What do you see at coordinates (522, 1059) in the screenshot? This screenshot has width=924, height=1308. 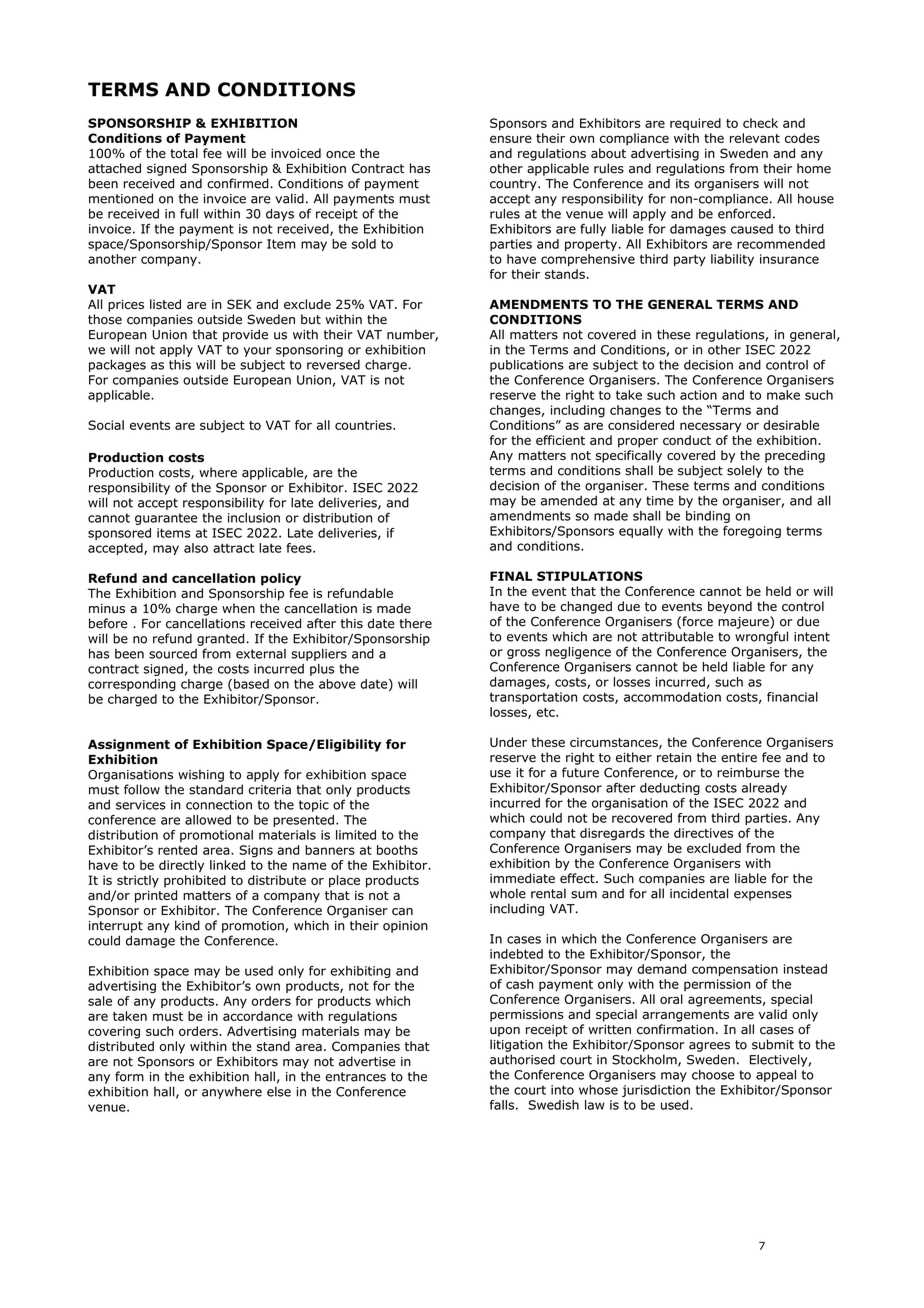 I see `authorised` at bounding box center [522, 1059].
